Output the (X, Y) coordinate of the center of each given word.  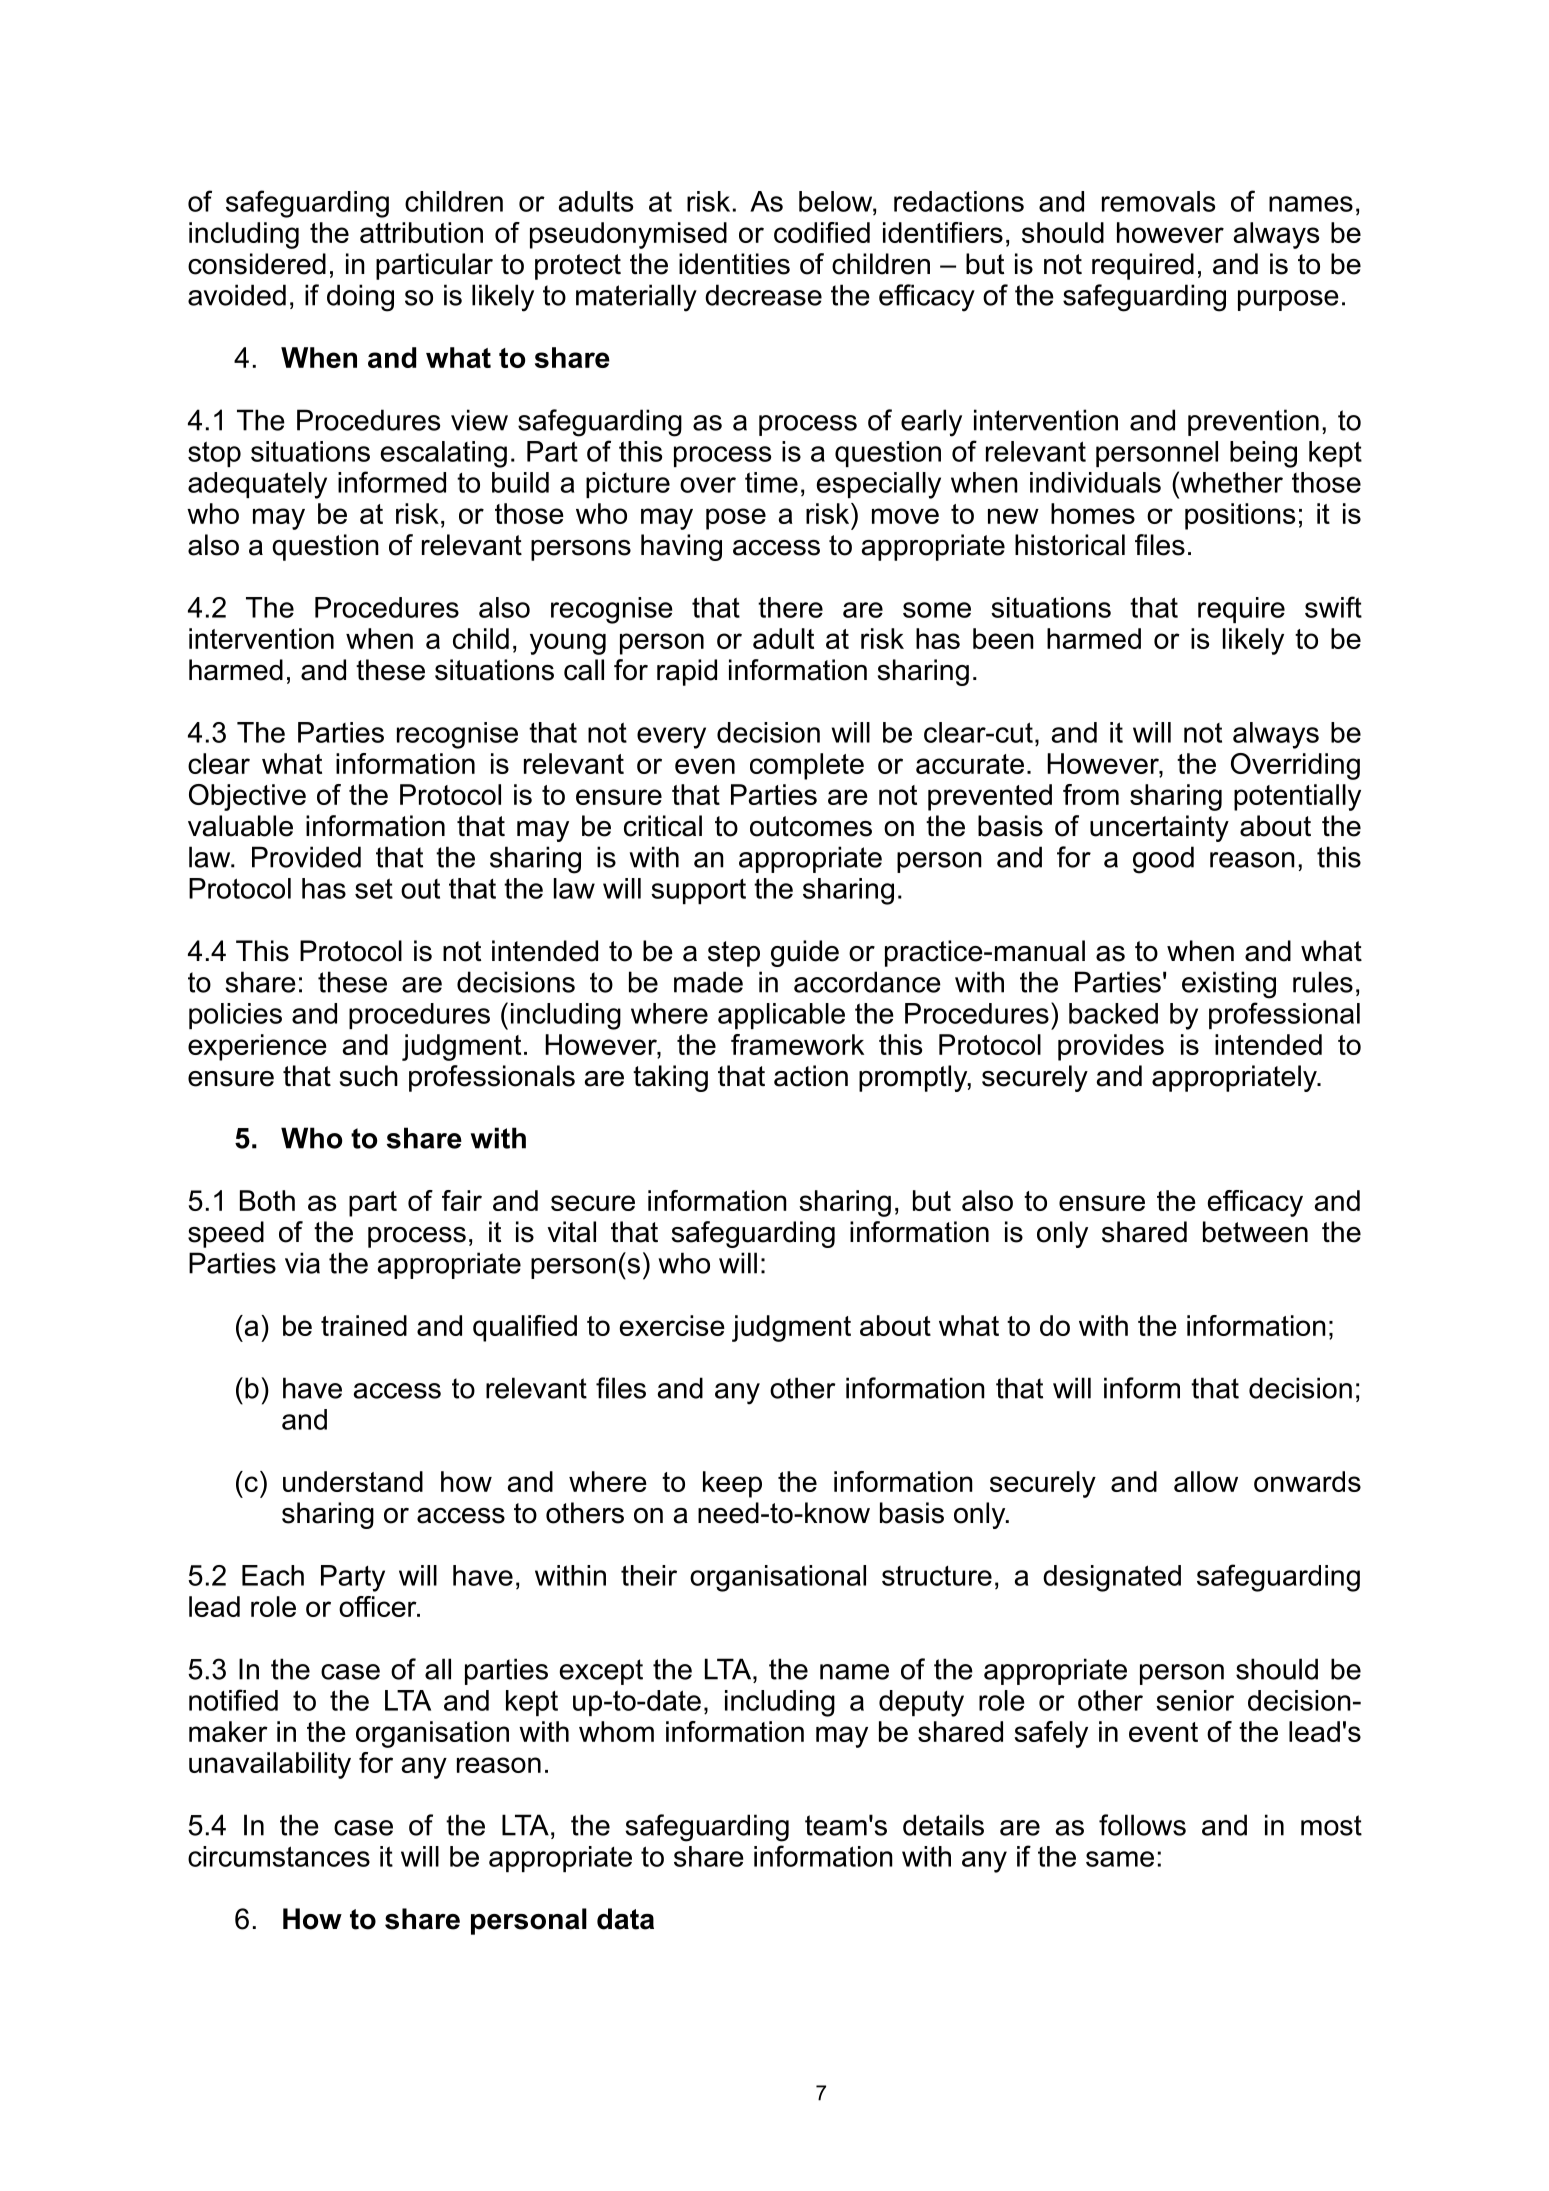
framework (797, 1044)
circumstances (279, 1856)
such (369, 1076)
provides (1111, 1047)
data (625, 1919)
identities (734, 264)
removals (1158, 201)
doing (360, 298)
